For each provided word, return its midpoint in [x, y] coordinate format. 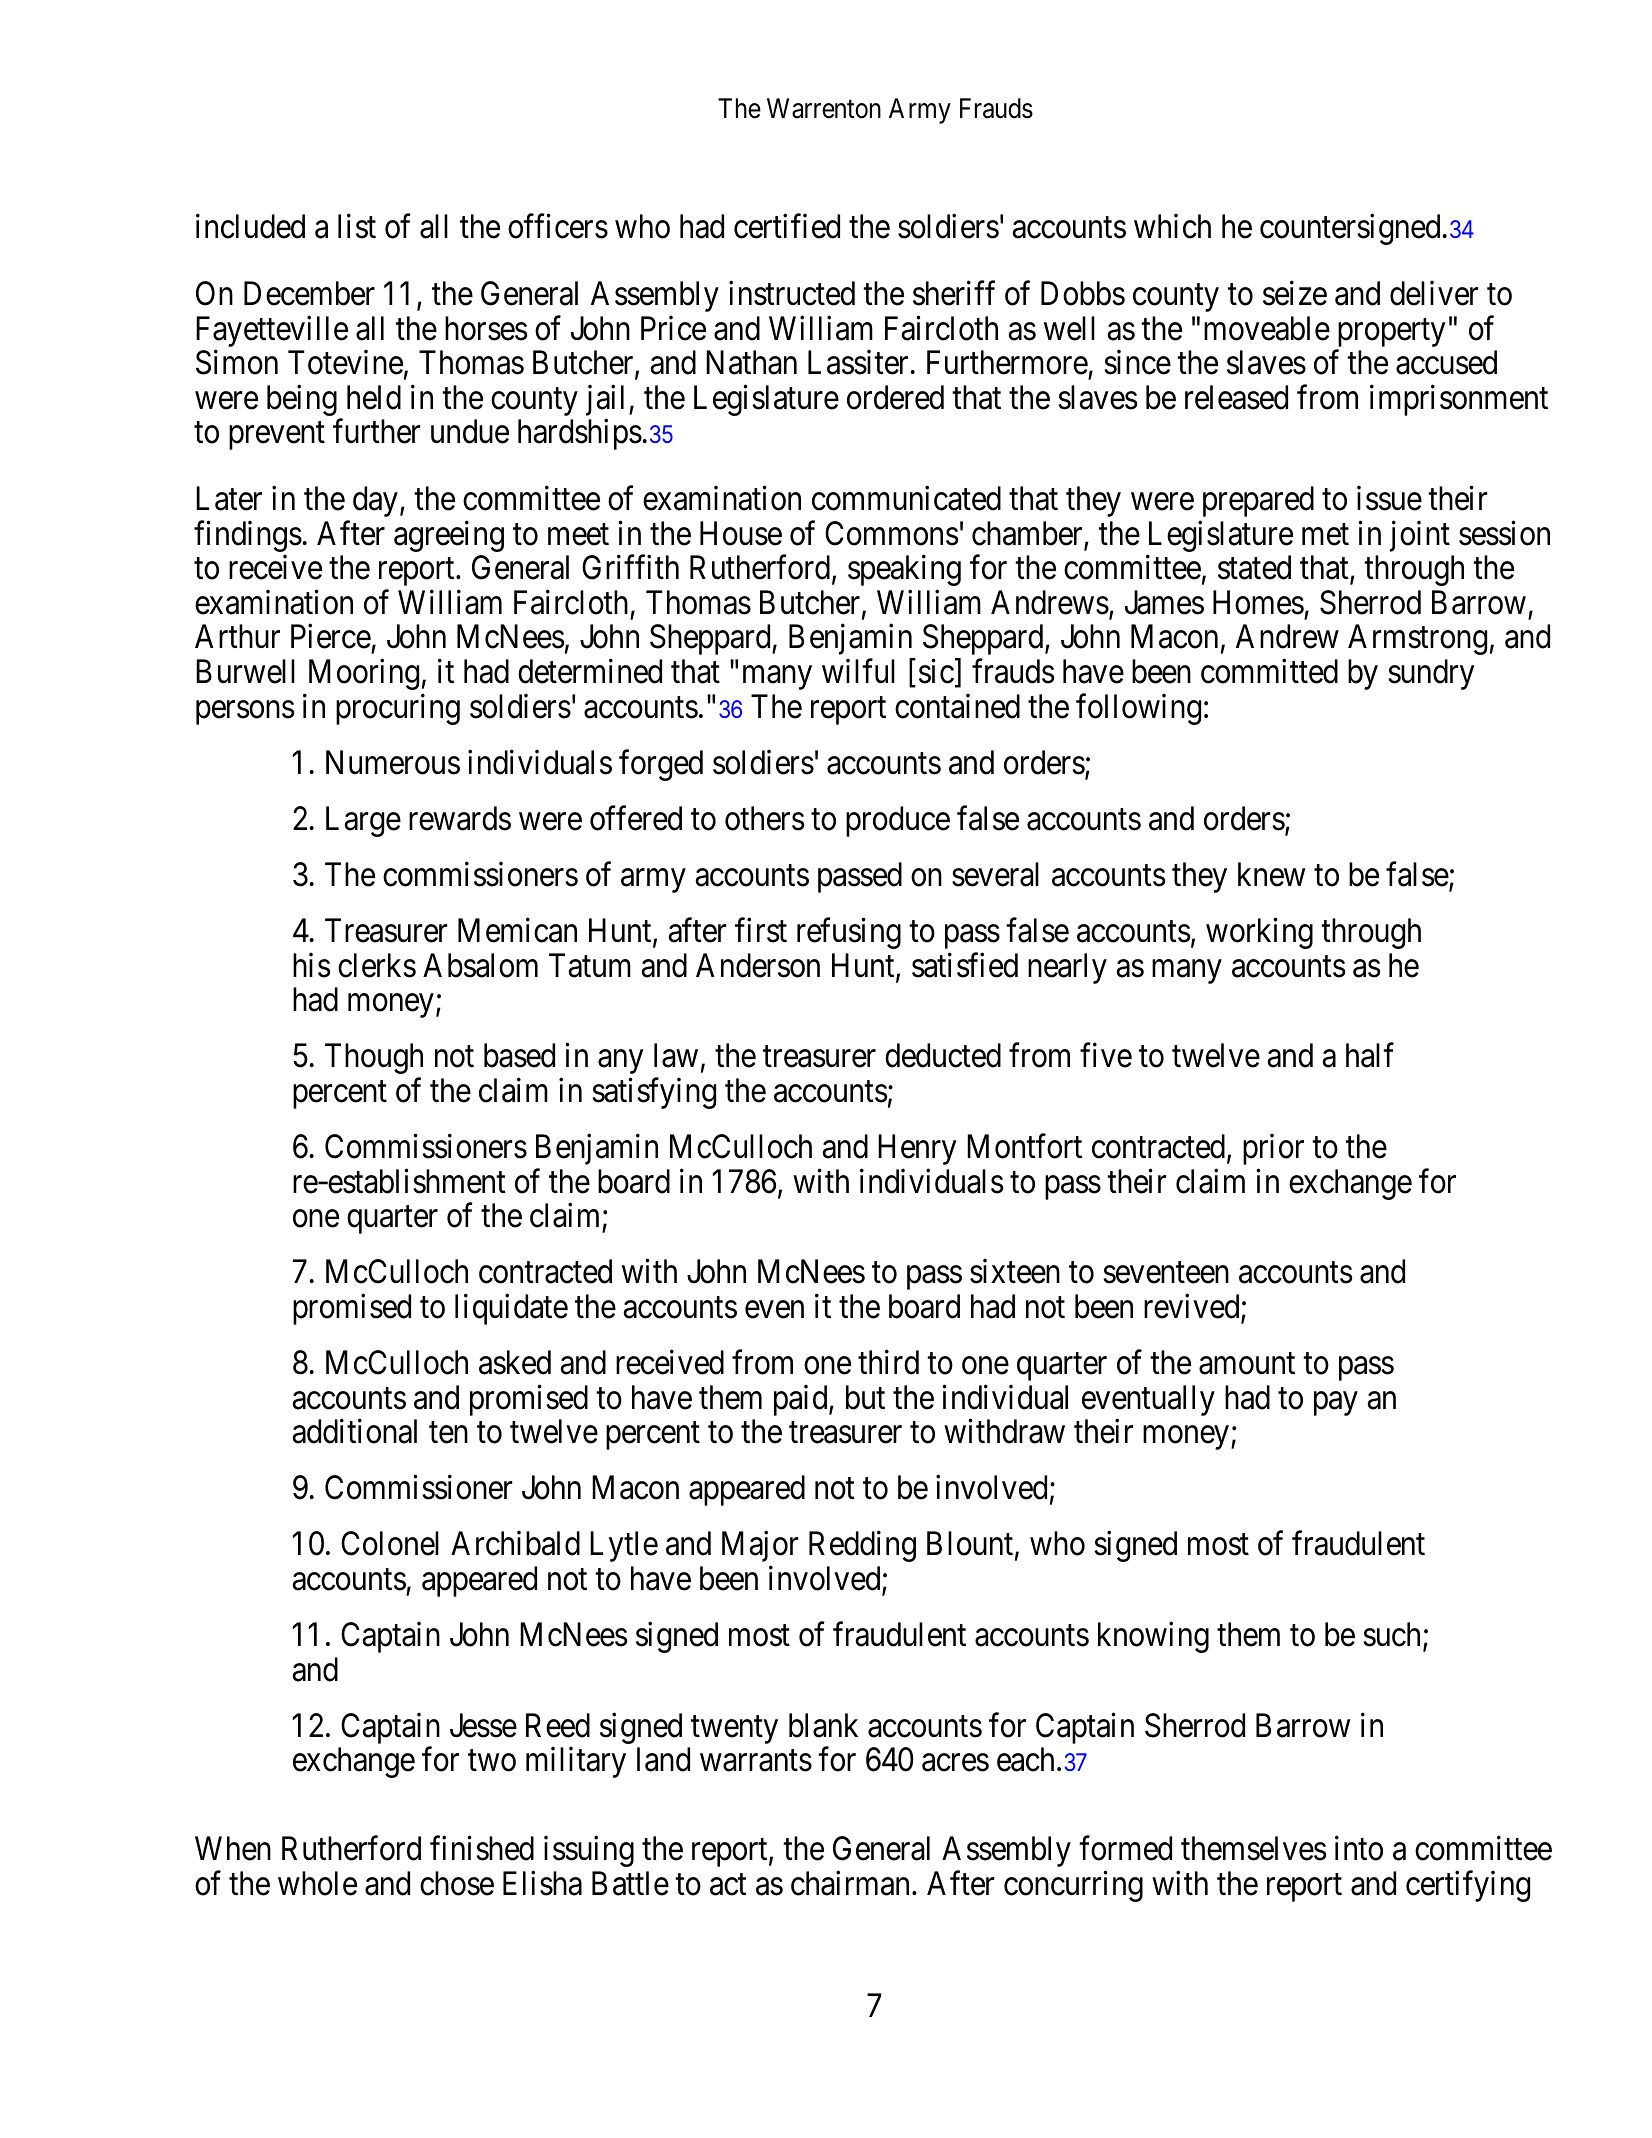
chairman [850, 1883]
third [888, 1362]
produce [898, 821]
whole [317, 1883]
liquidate [511, 1309]
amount [1247, 1364]
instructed [792, 293]
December [309, 293]
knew [1271, 874]
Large [363, 821]
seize [1295, 293]
